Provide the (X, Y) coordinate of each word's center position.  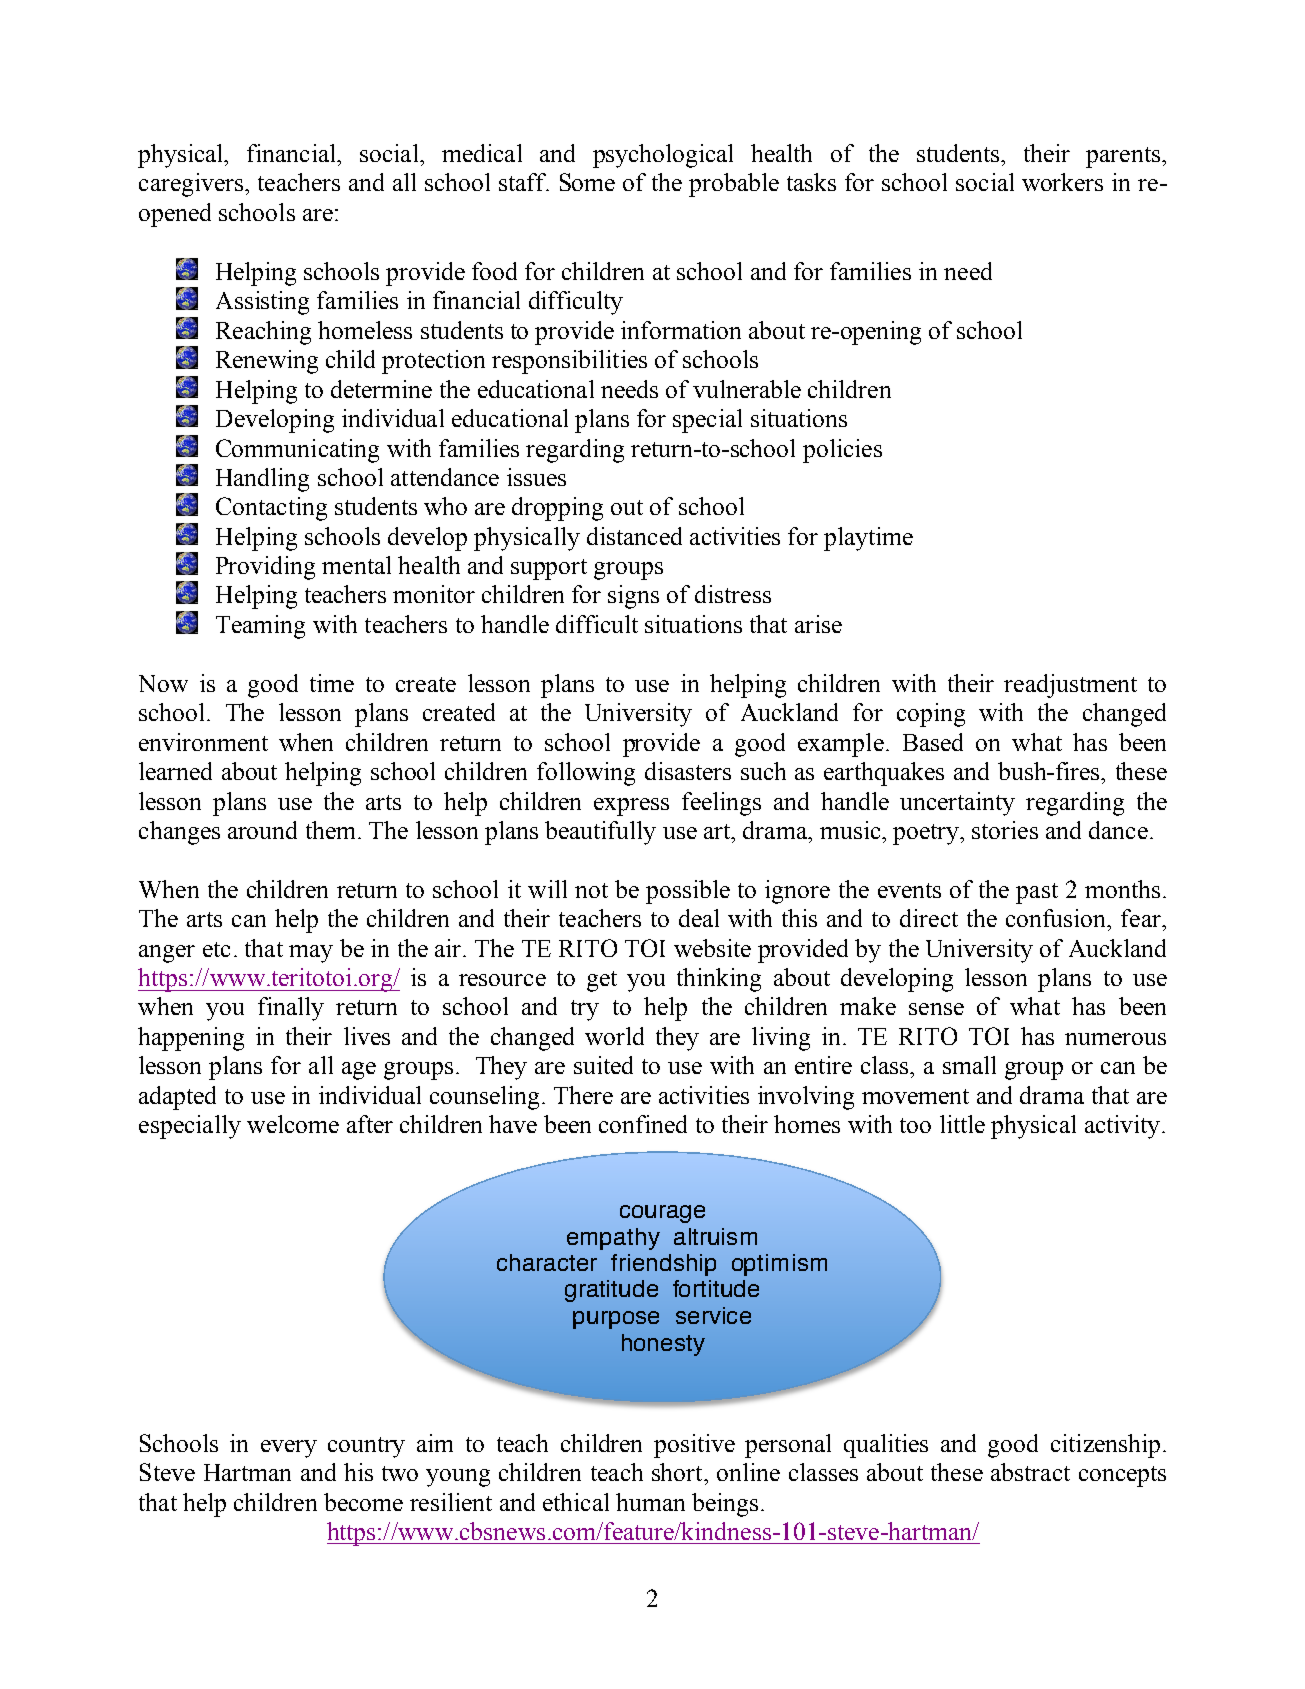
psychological (663, 156)
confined (643, 1124)
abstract (1030, 1472)
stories (1005, 830)
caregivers (191, 185)
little (962, 1124)
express (631, 807)
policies (842, 451)
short (678, 1472)
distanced (634, 536)
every (289, 1449)
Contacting (271, 509)
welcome (293, 1124)
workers (1062, 182)
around (262, 830)
